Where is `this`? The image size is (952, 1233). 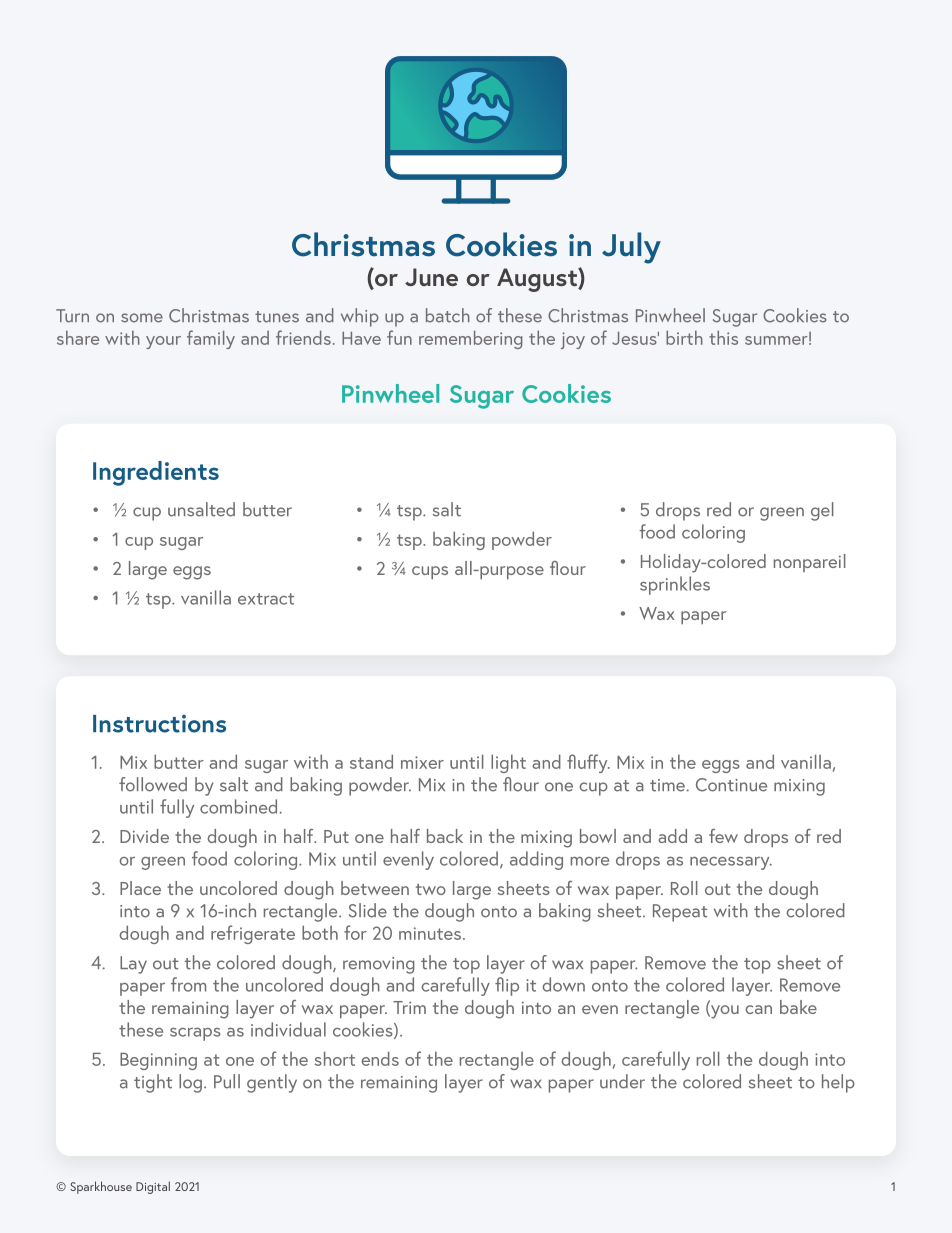 this is located at coordinates (723, 337).
